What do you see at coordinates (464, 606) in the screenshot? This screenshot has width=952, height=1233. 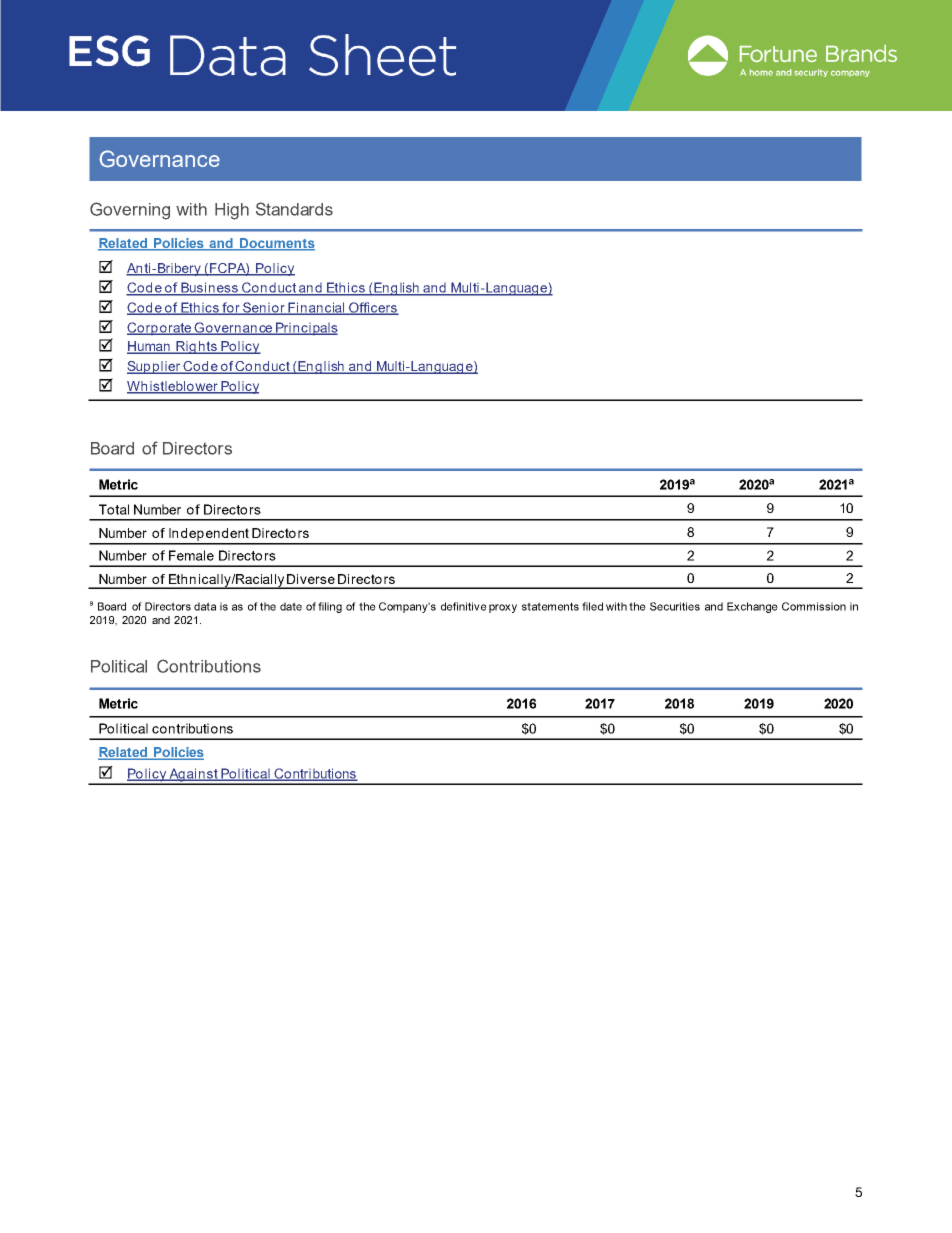 I see `definitive` at bounding box center [464, 606].
